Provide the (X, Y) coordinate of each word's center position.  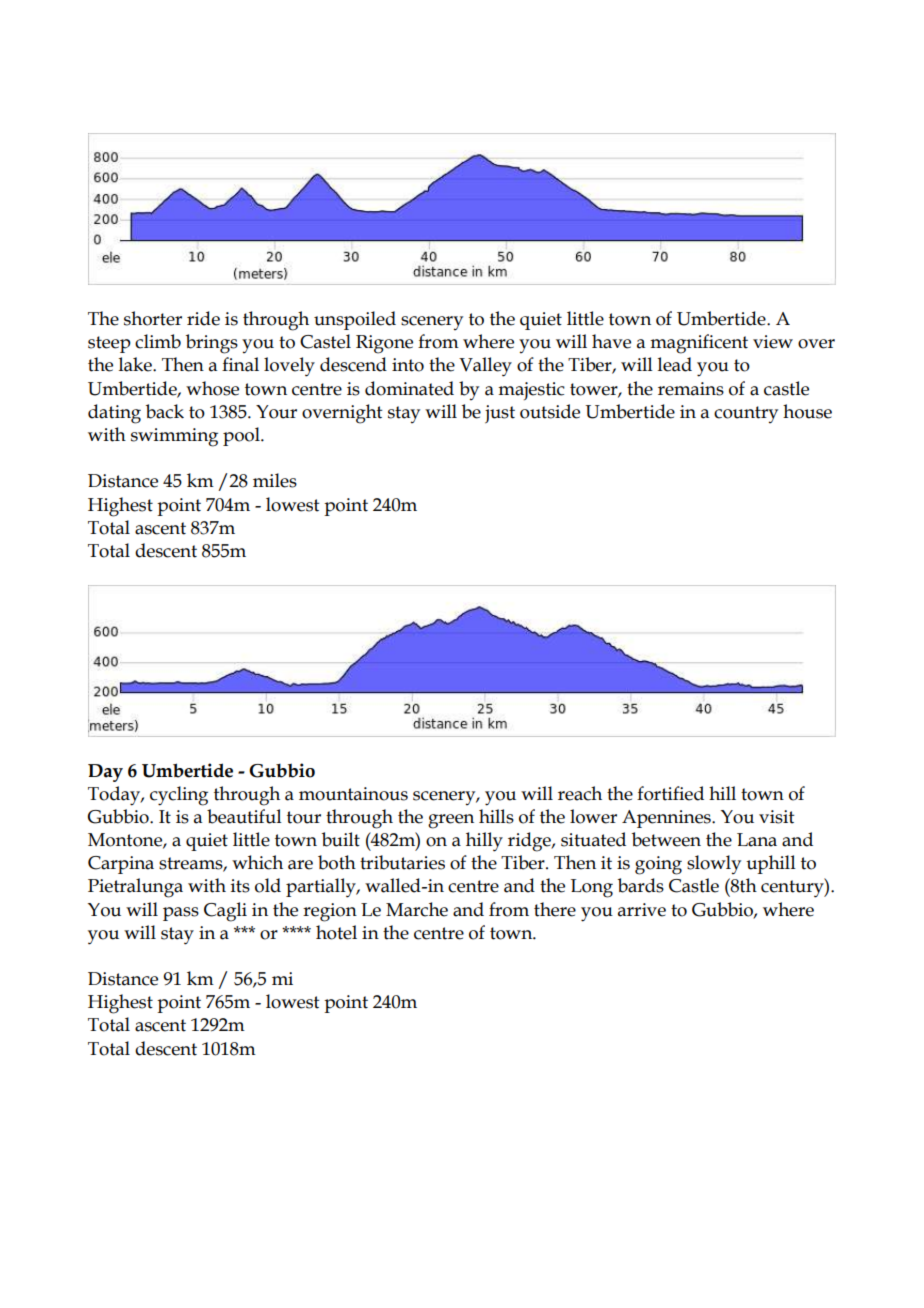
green (451, 821)
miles (275, 480)
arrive (642, 910)
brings (212, 344)
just (500, 414)
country (746, 414)
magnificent (699, 344)
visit (777, 817)
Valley (485, 367)
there (555, 909)
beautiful (244, 816)
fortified (670, 793)
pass (181, 914)
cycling (179, 796)
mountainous (353, 794)
